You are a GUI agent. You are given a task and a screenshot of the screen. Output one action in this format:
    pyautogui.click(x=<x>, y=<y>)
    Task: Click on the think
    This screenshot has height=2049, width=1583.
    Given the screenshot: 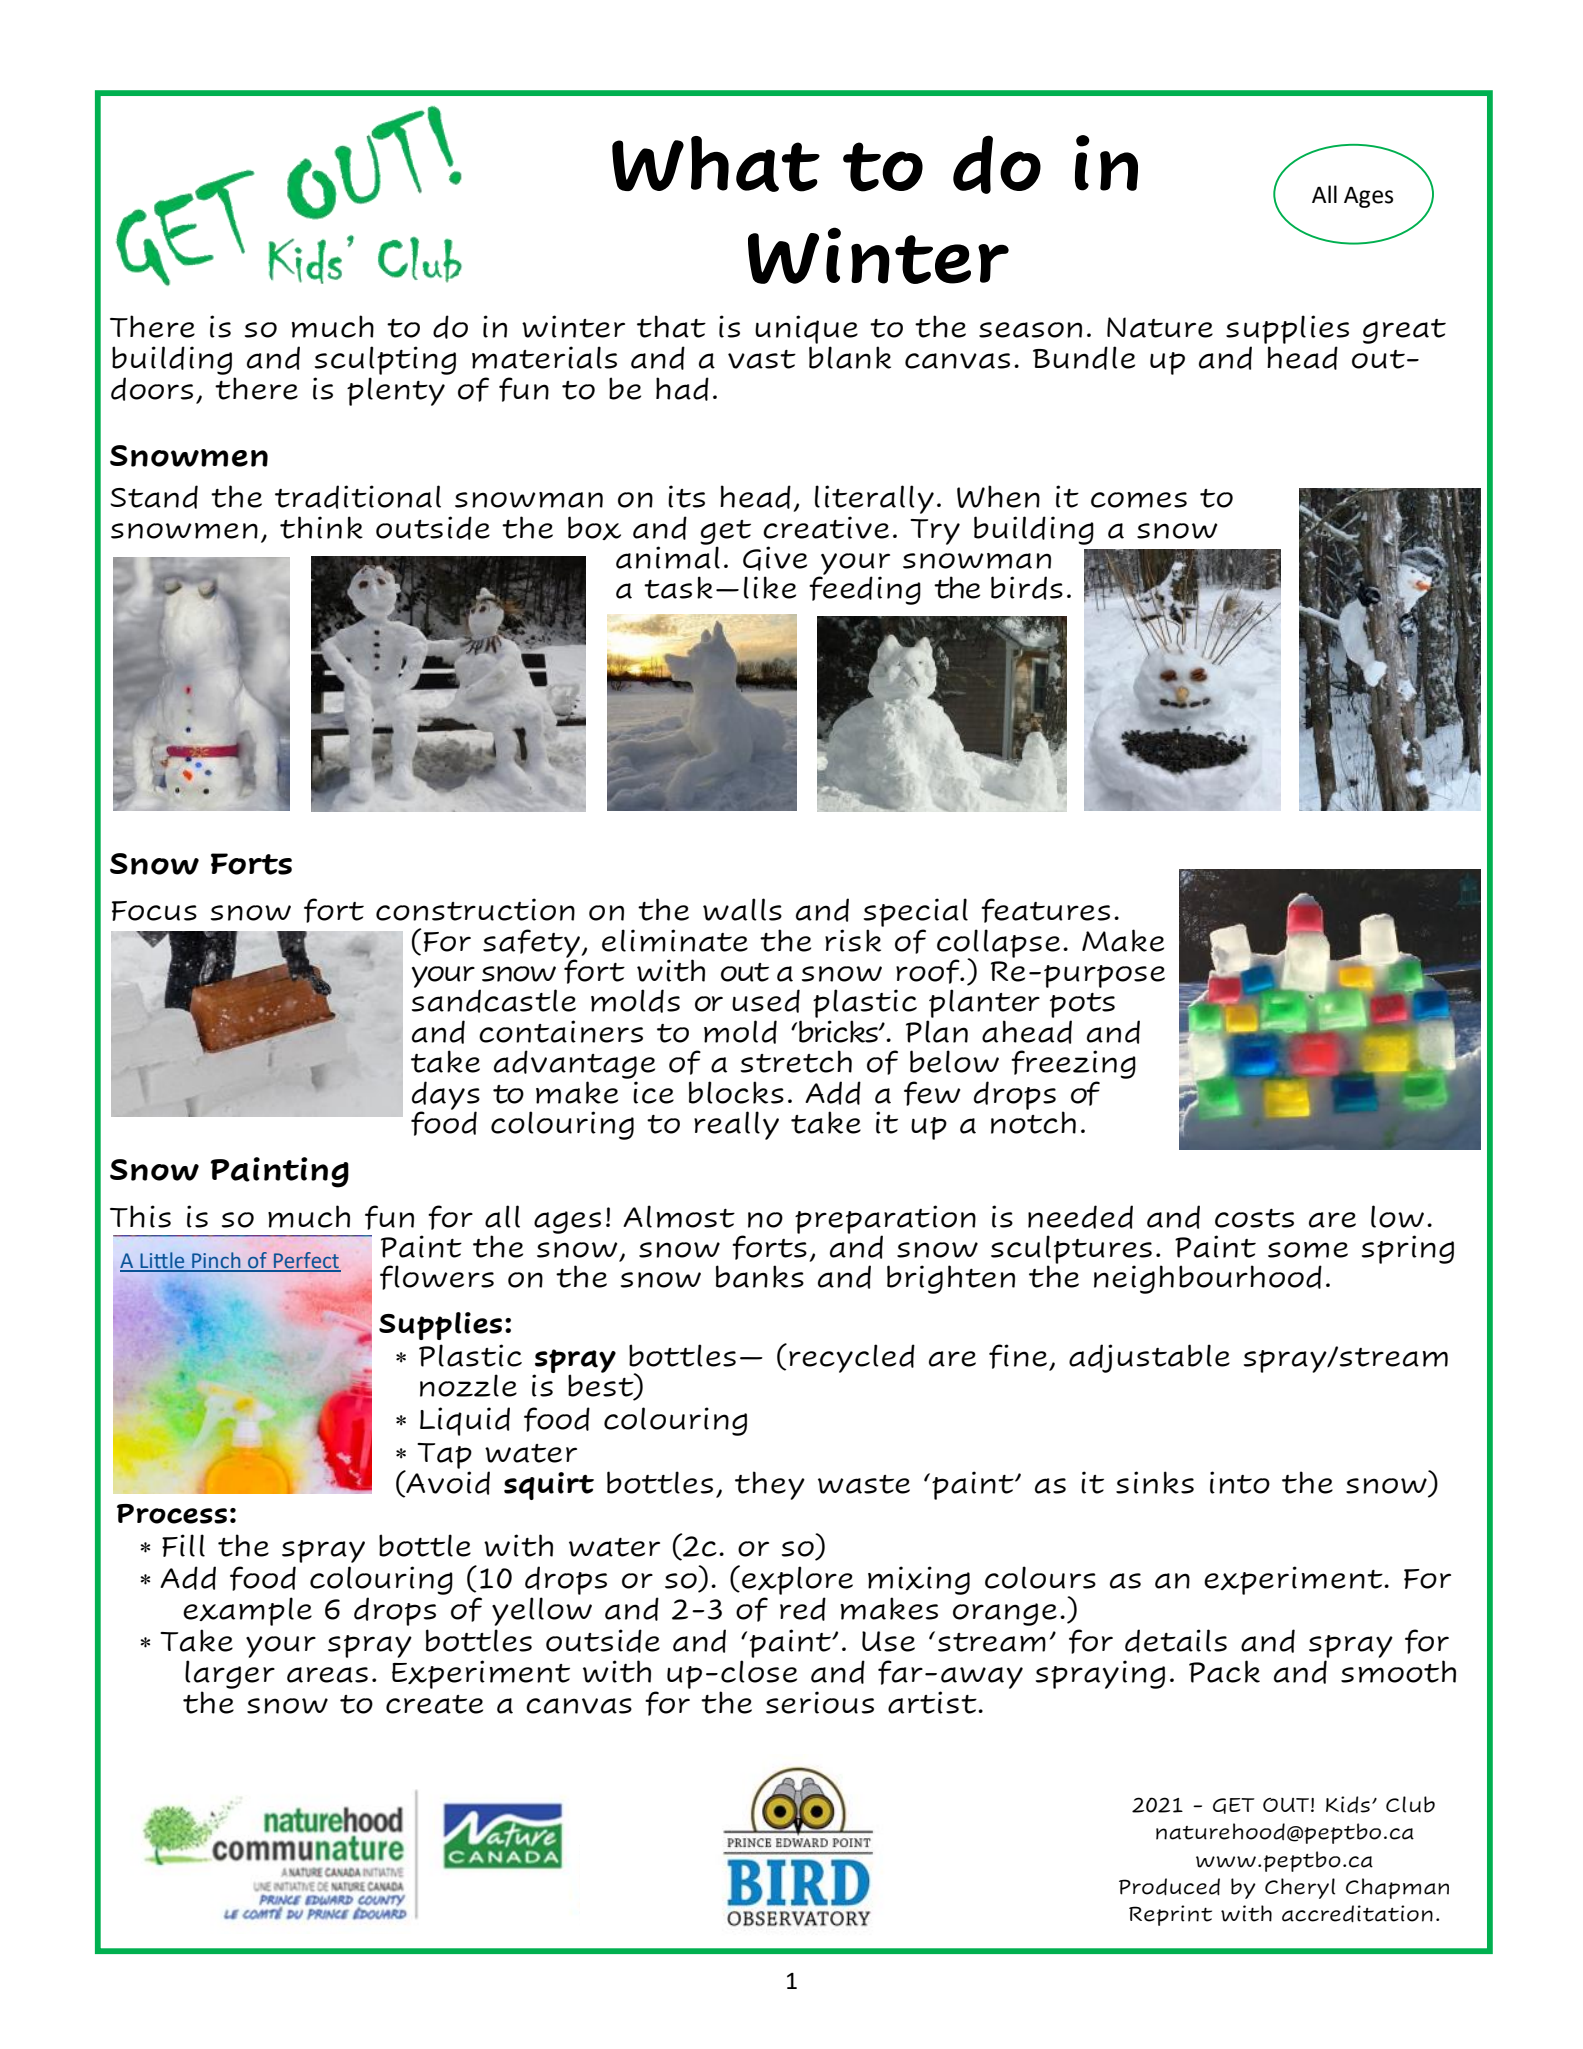 What is the action you would take?
    pyautogui.click(x=321, y=527)
